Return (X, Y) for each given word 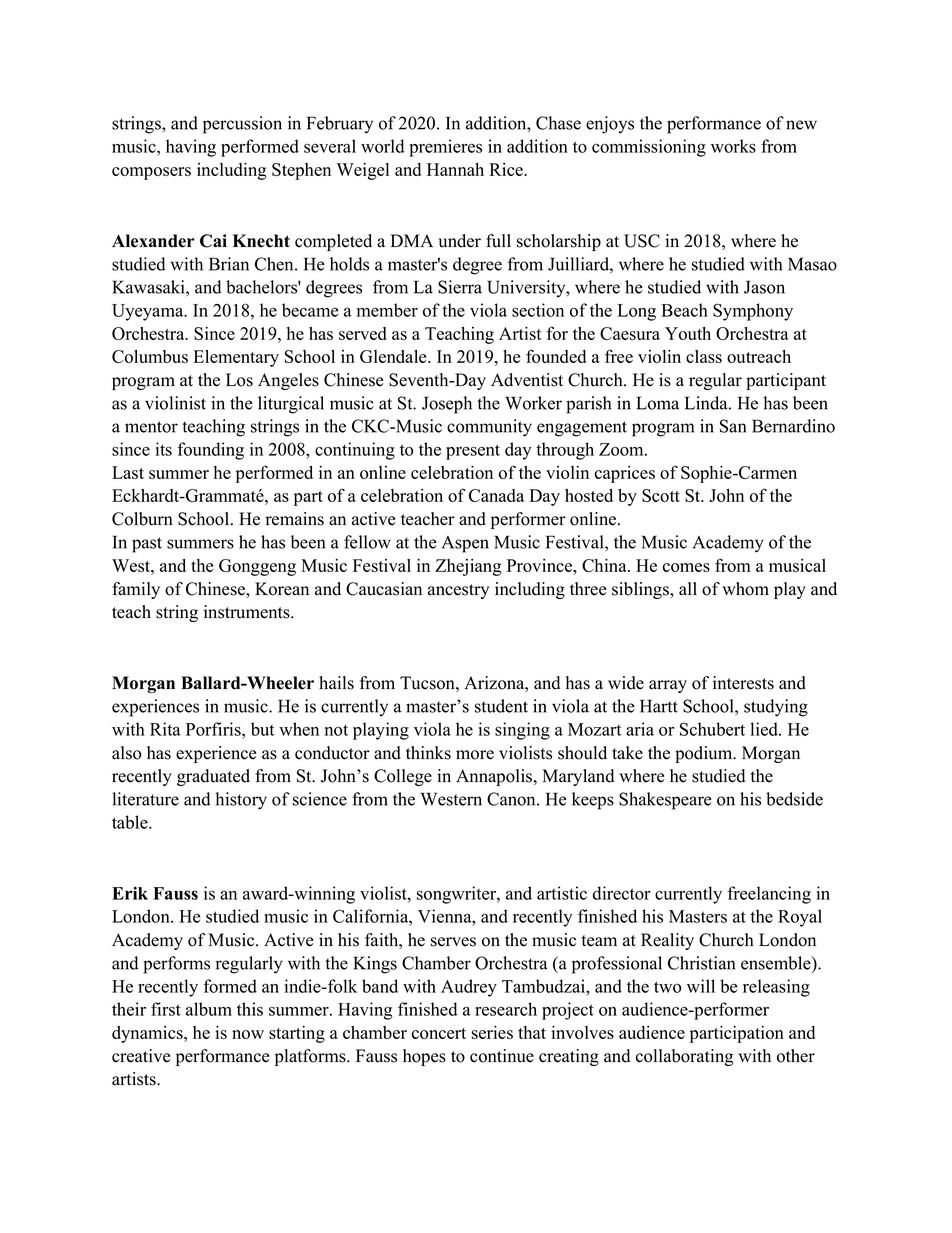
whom (745, 589)
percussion (242, 125)
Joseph (447, 405)
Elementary (236, 358)
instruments (248, 612)
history (241, 801)
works (733, 146)
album (209, 1009)
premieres (445, 148)
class (704, 356)
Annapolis (495, 777)
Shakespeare (665, 801)
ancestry (458, 591)
